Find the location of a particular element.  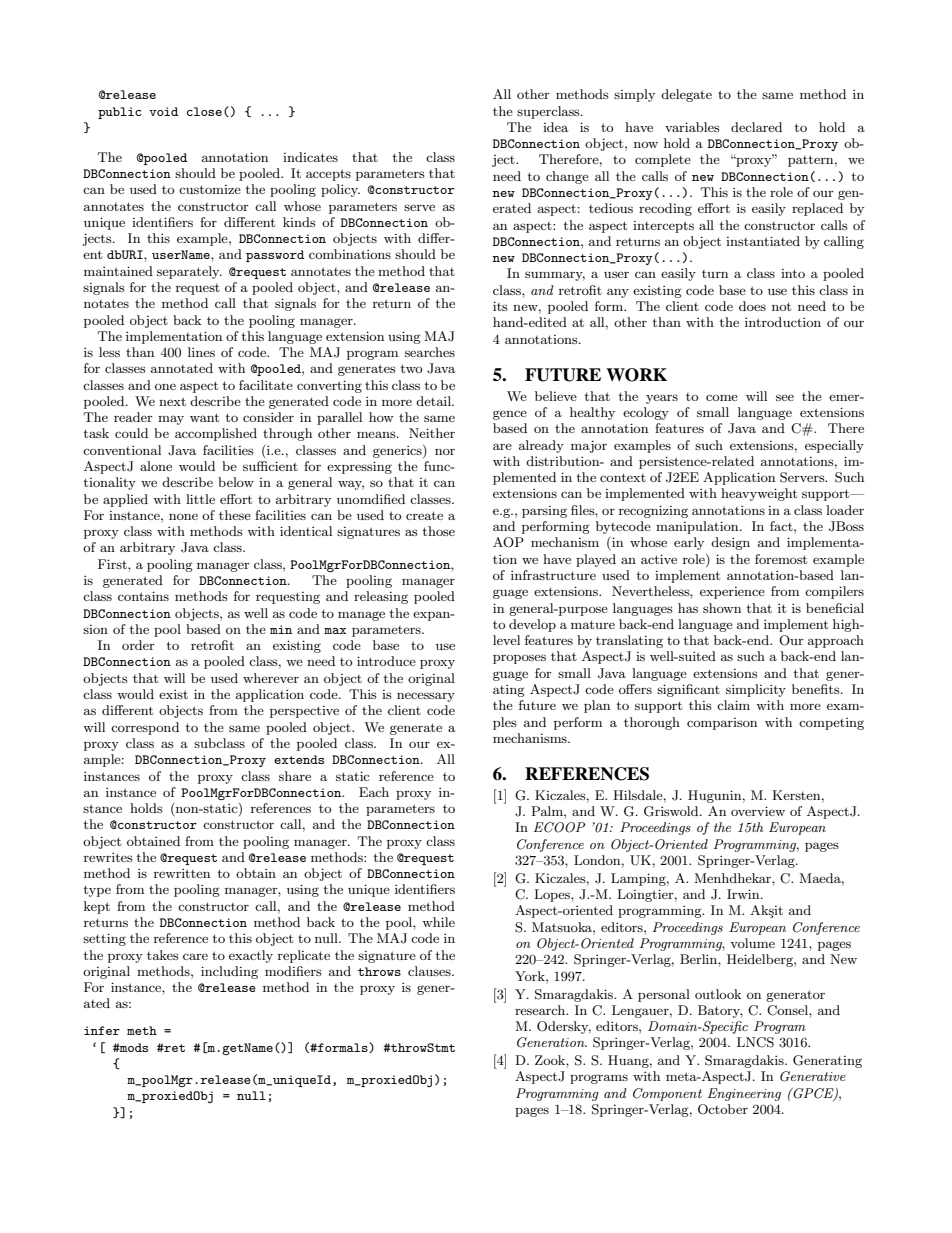

close is located at coordinates (204, 111).
